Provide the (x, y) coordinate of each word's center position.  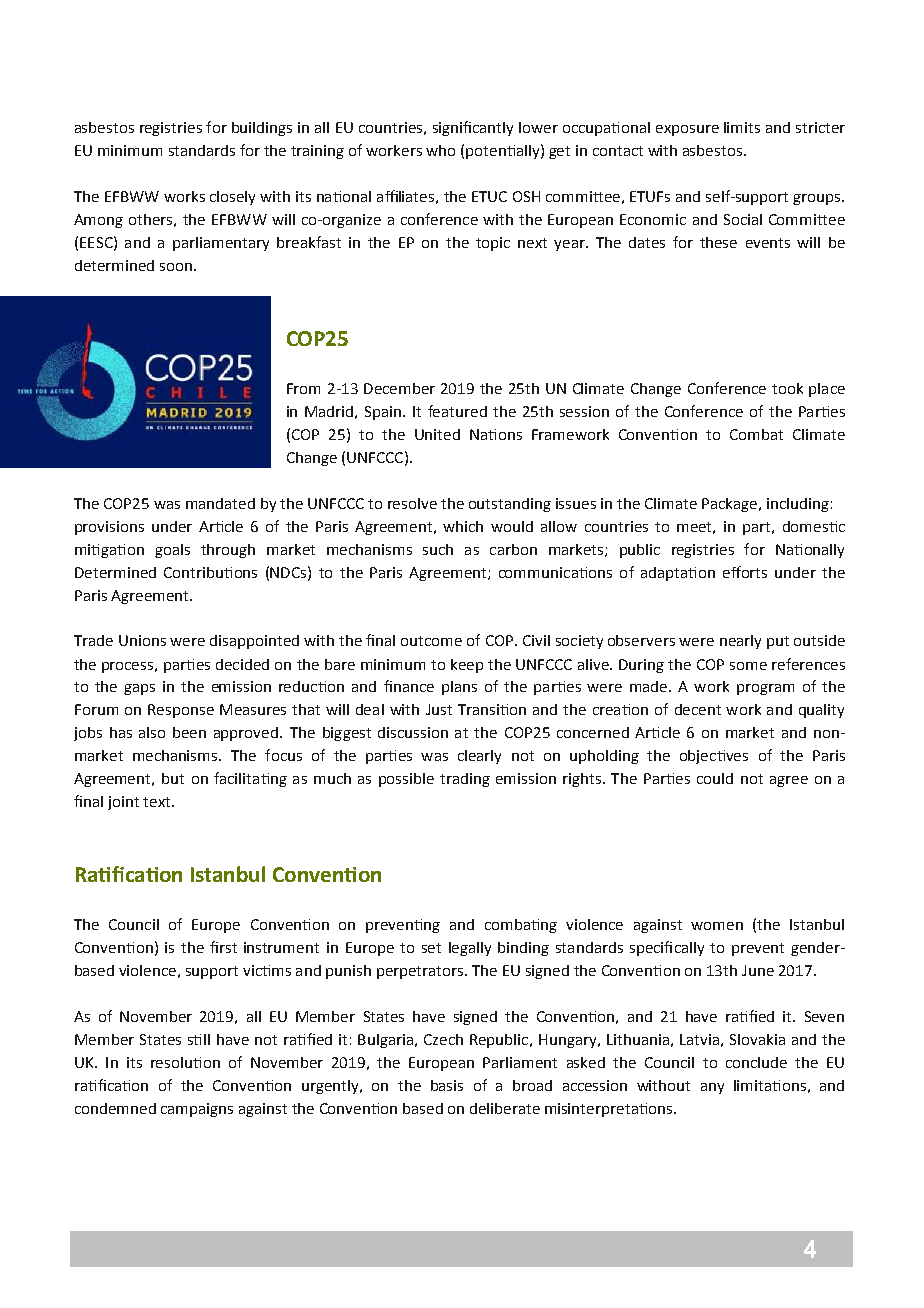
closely (232, 198)
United (437, 434)
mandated (220, 503)
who (440, 150)
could (715, 778)
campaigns (197, 1110)
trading (465, 780)
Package (729, 505)
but (173, 778)
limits (742, 127)
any (712, 1088)
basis (447, 1085)
